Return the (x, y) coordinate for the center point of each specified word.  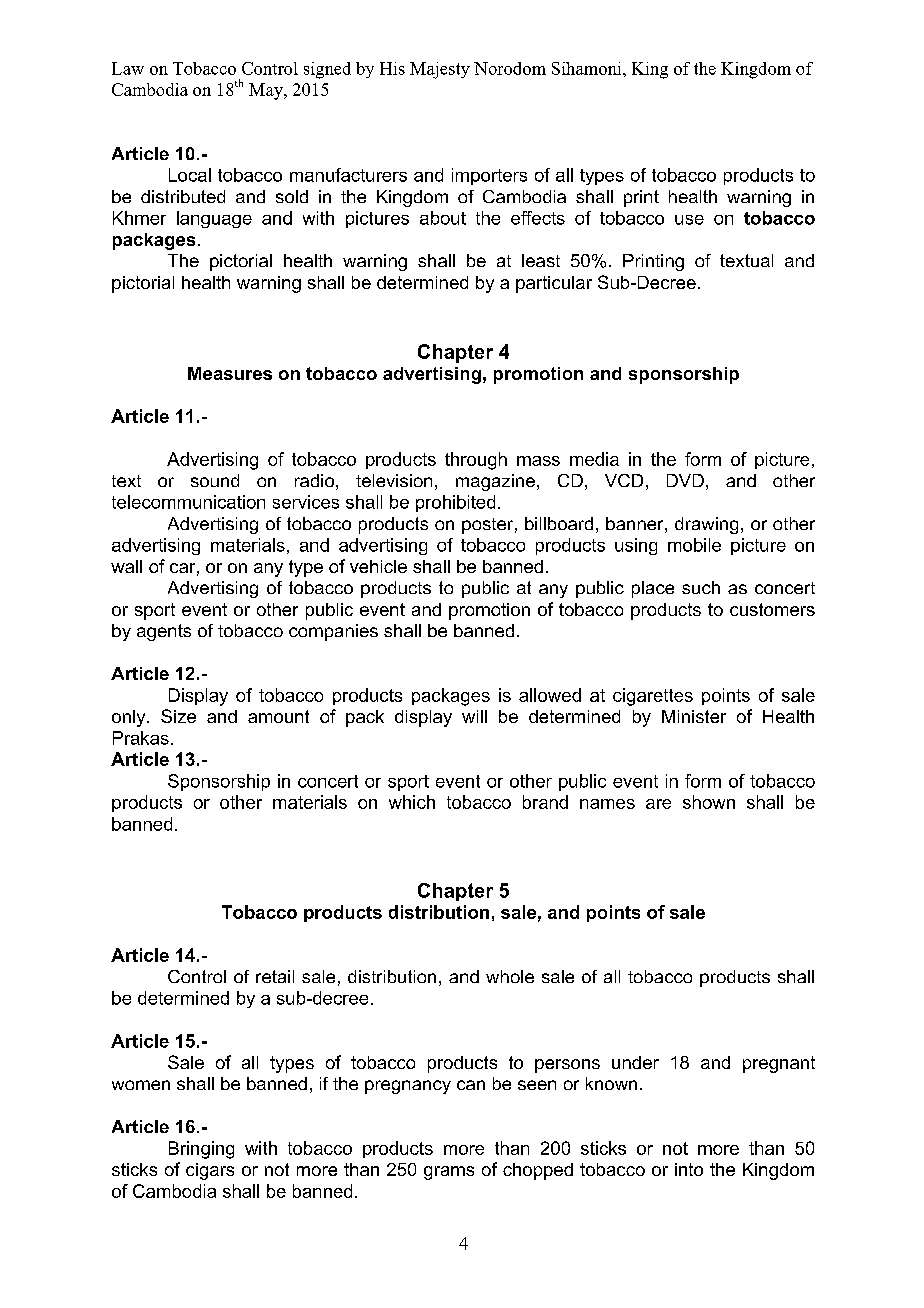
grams (449, 1173)
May (267, 91)
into (689, 1169)
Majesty (440, 70)
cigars (210, 1171)
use (689, 220)
